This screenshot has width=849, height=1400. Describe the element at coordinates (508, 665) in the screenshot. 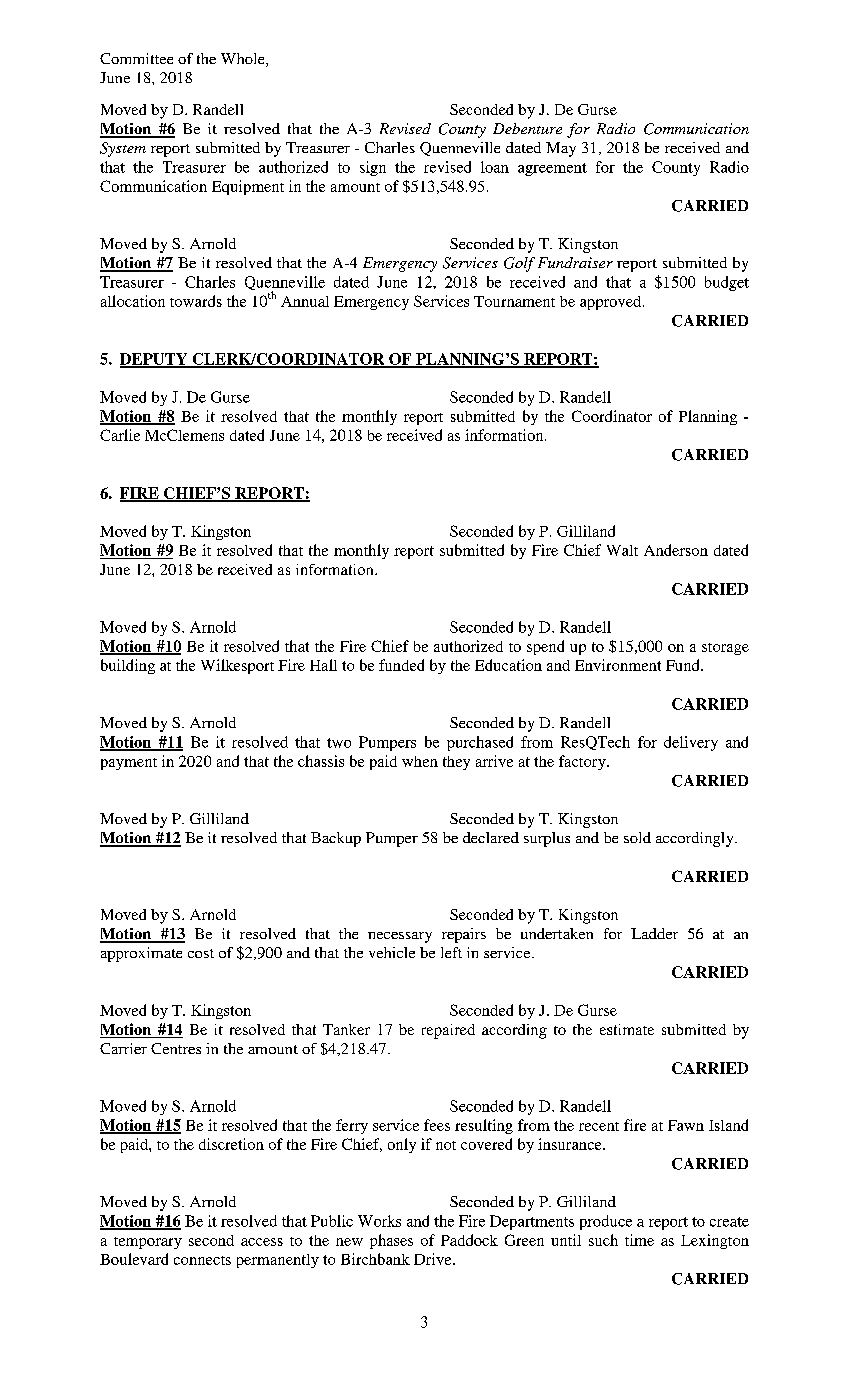

I see `Education` at that location.
